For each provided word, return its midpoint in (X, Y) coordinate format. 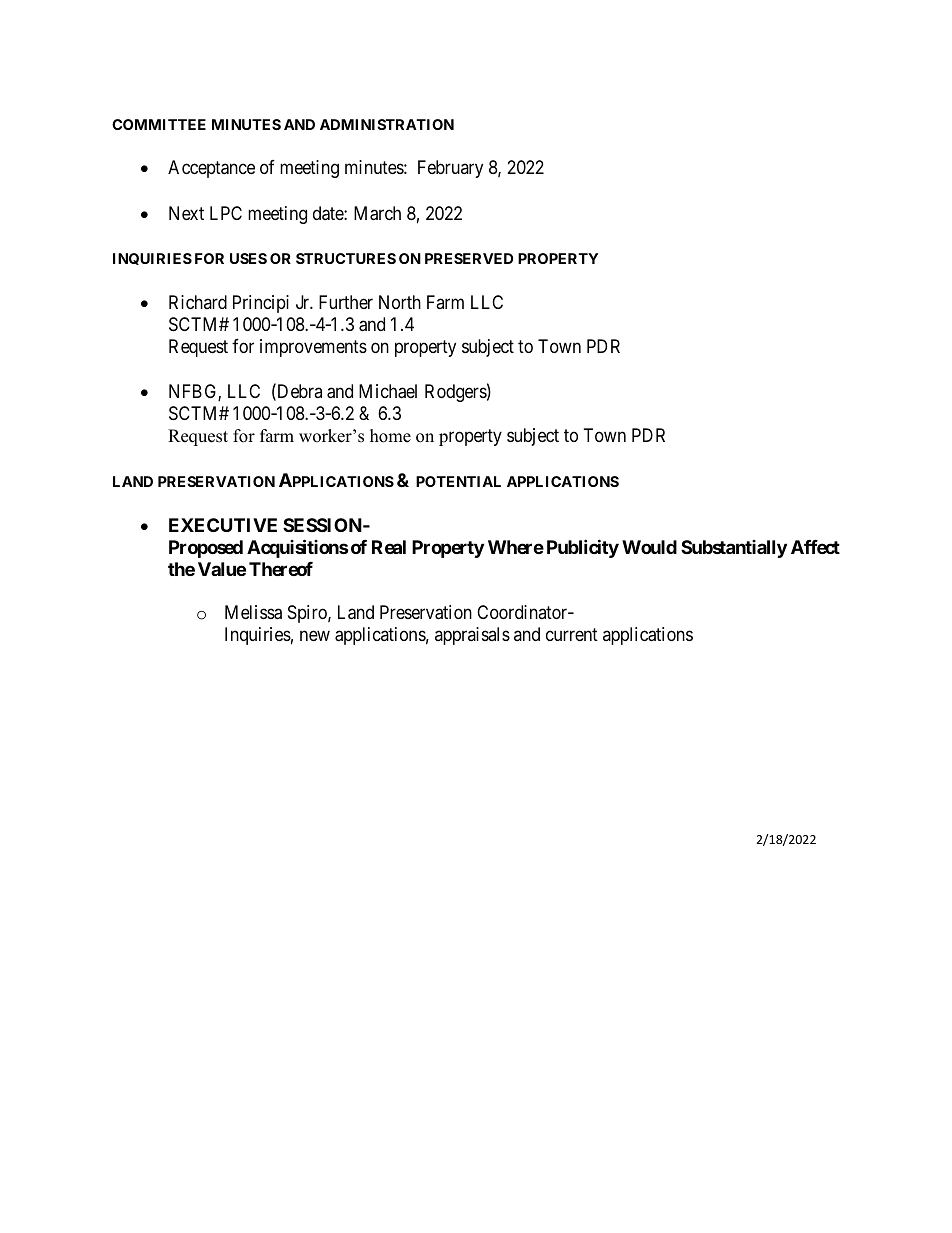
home (390, 436)
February (450, 169)
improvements (313, 348)
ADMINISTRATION (387, 124)
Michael (388, 391)
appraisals (472, 636)
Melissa (253, 612)
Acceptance (211, 169)
